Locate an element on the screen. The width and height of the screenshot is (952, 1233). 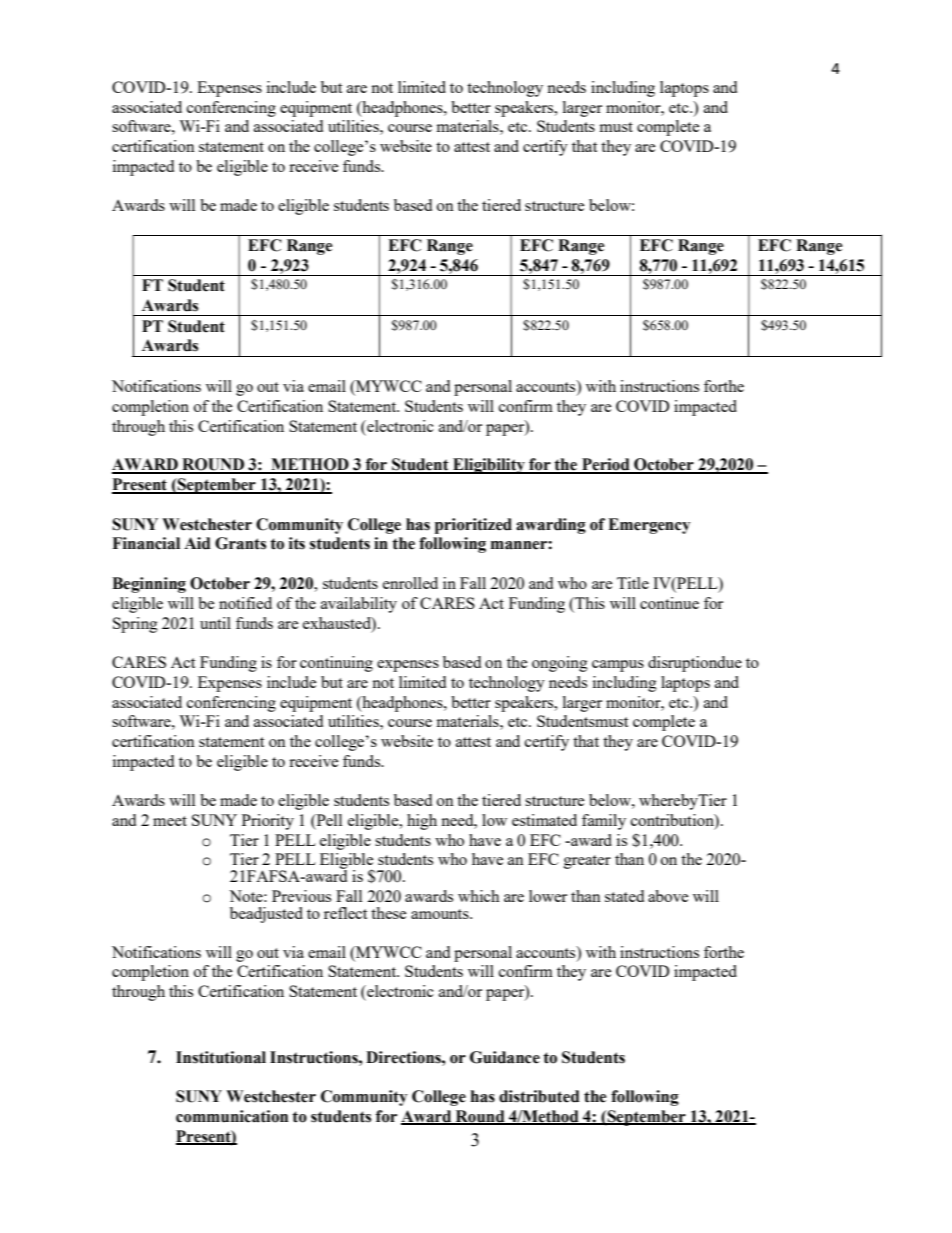
Guidance is located at coordinates (505, 1057).
